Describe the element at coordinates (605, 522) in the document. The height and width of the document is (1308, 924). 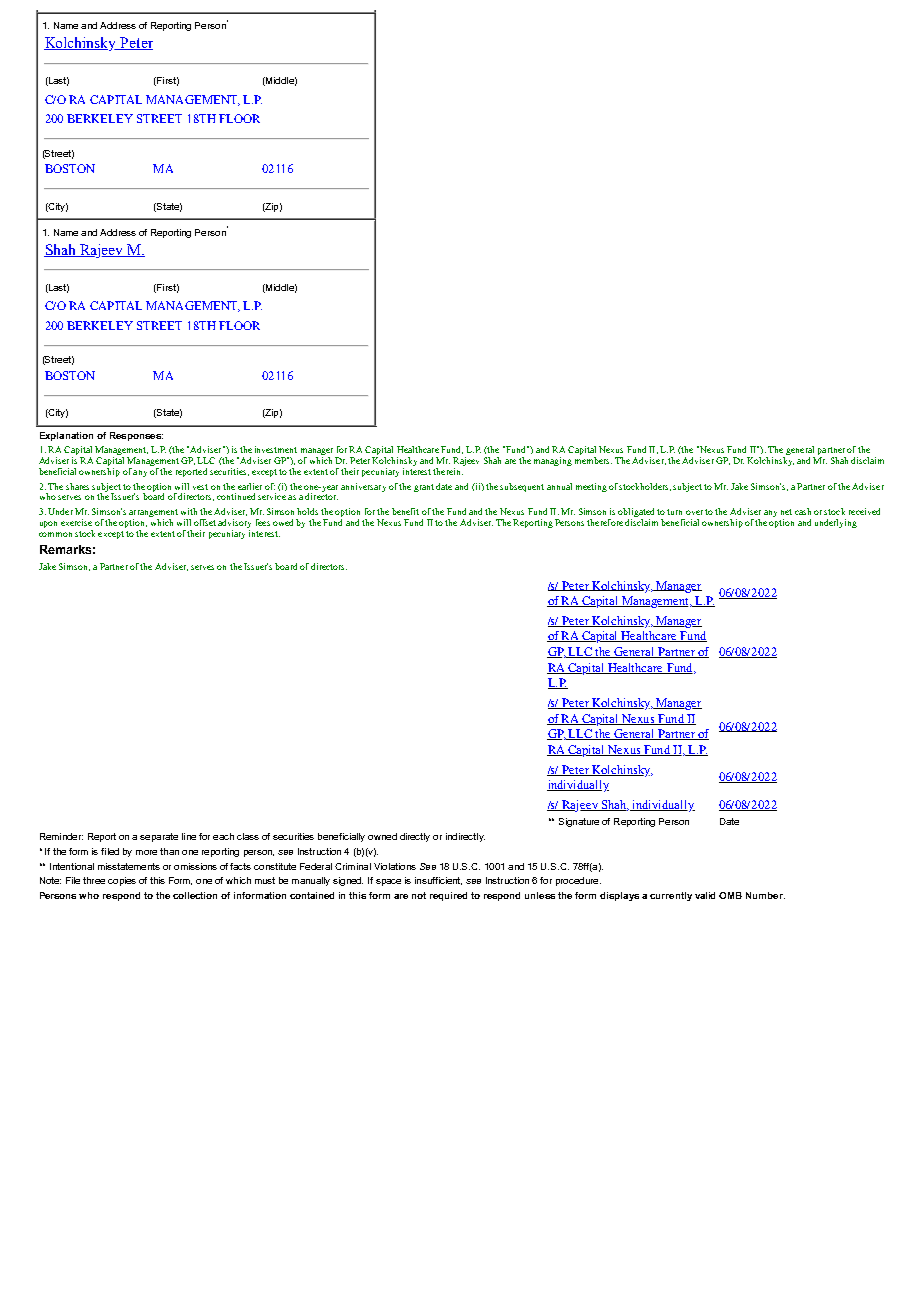
I see `therefore` at that location.
